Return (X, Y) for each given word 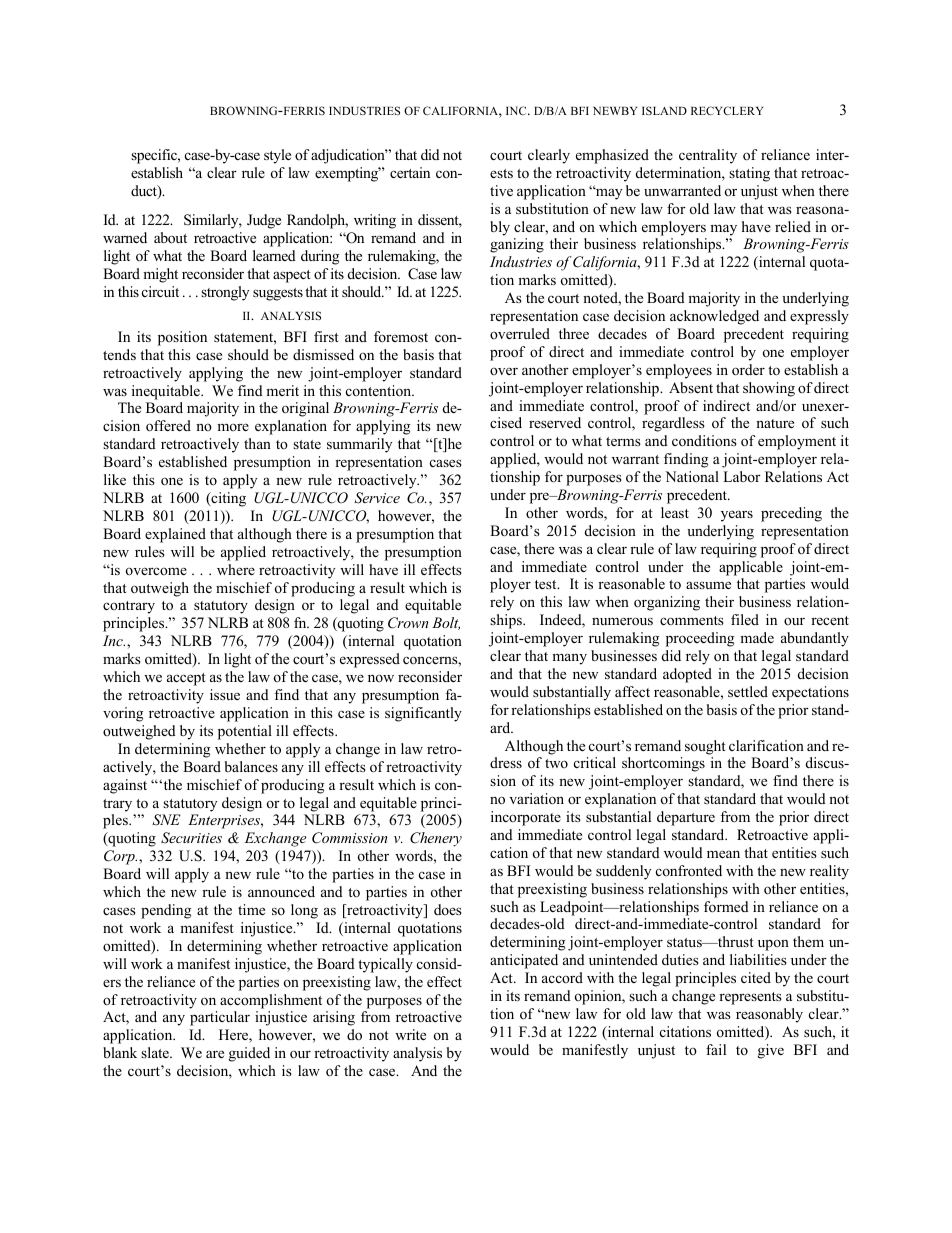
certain (410, 172)
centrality (708, 156)
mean (723, 854)
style (277, 156)
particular (220, 1018)
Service (377, 498)
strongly (225, 293)
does (448, 909)
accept (186, 679)
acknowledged (714, 317)
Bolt (446, 623)
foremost (401, 336)
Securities (191, 838)
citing (227, 499)
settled (748, 691)
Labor (742, 476)
